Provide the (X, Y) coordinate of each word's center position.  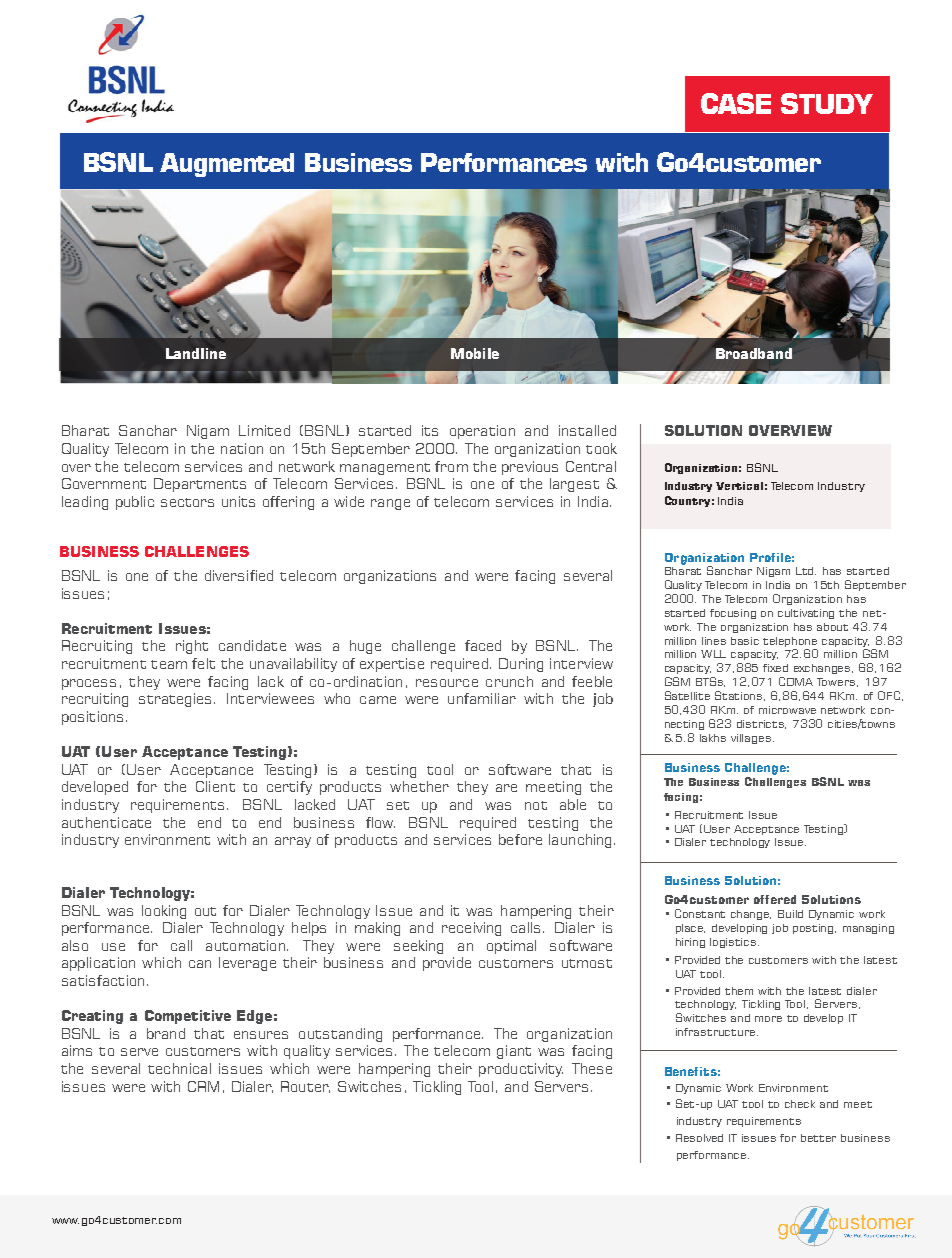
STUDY (827, 103)
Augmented (227, 165)
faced (483, 645)
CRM (203, 1086)
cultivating (806, 614)
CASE (736, 103)
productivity (521, 1070)
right (192, 647)
